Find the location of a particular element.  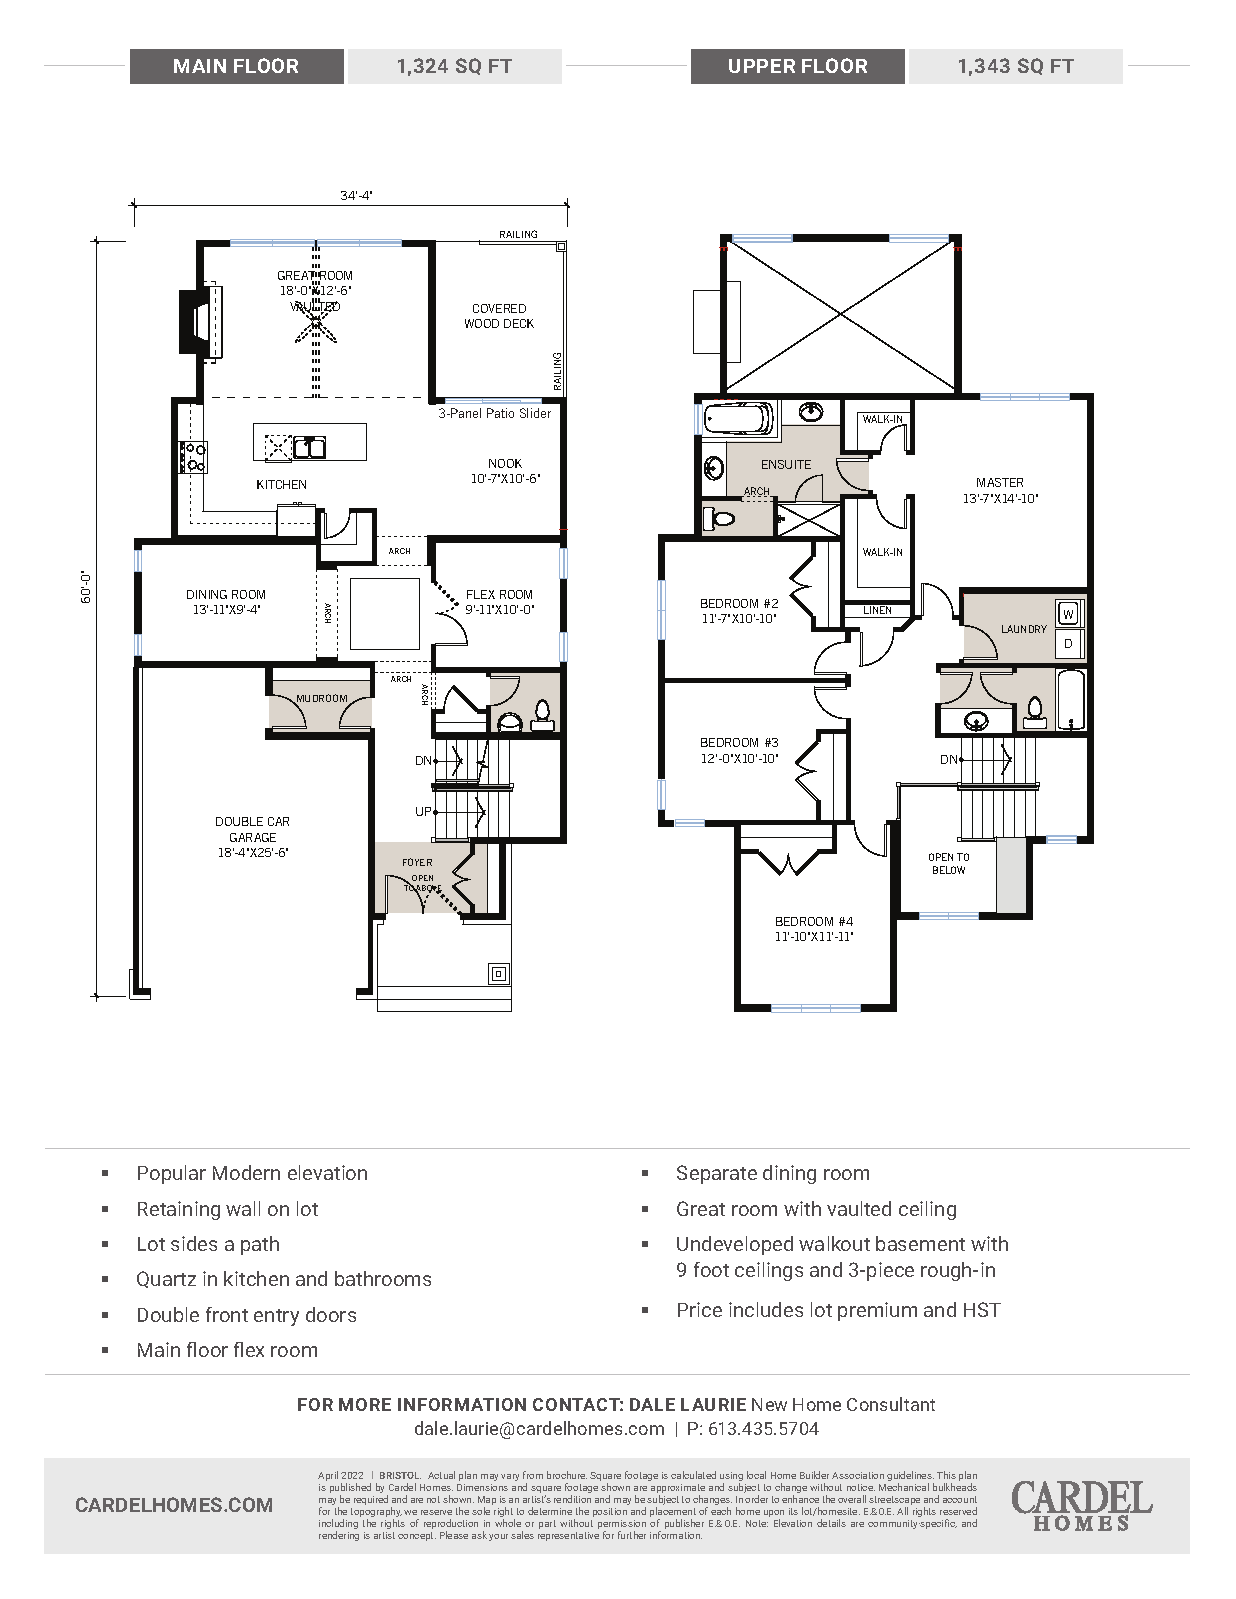

Undeveloped is located at coordinates (735, 1245).
